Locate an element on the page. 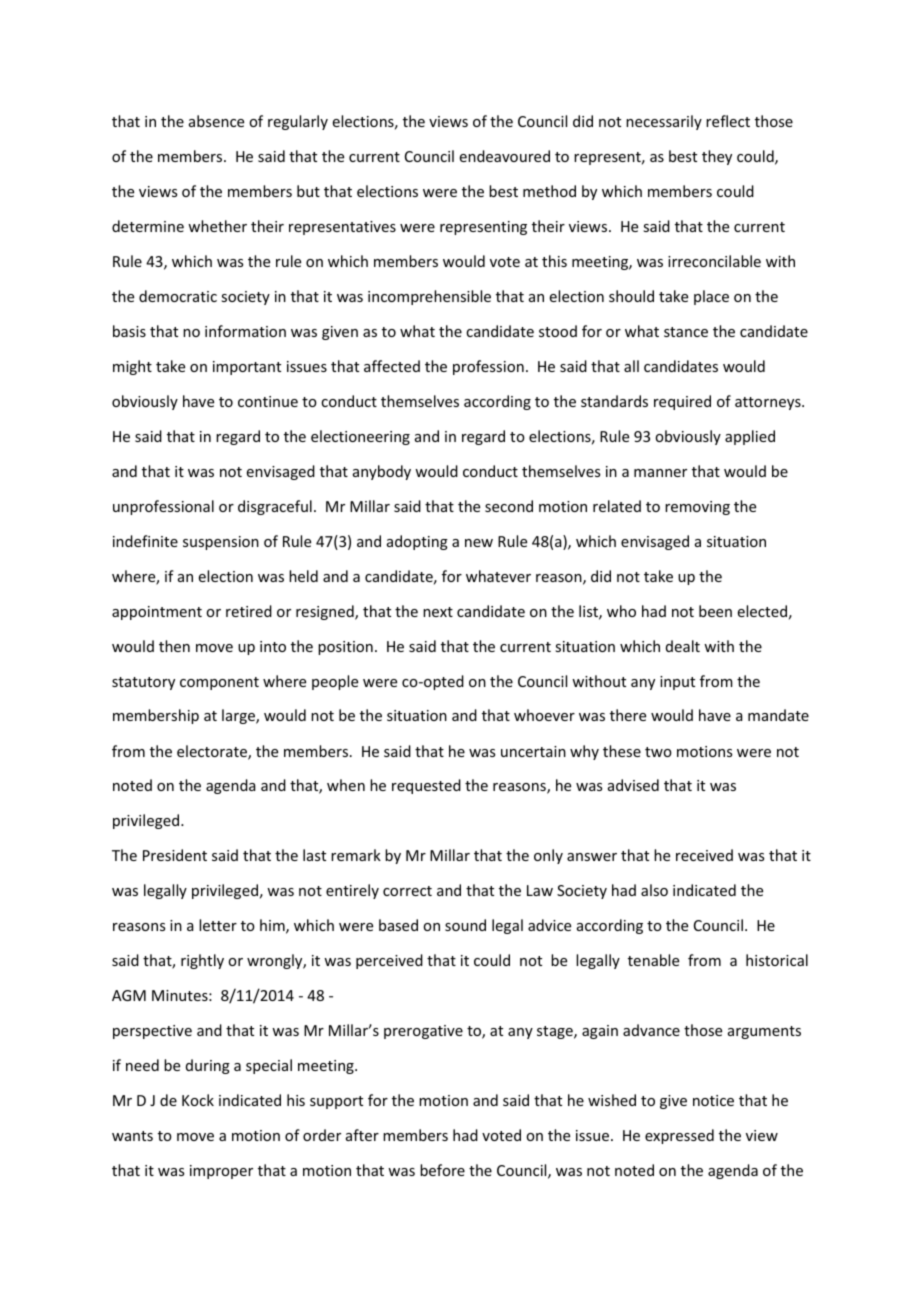 The height and width of the document is (1308, 924). requested is located at coordinates (426, 786).
